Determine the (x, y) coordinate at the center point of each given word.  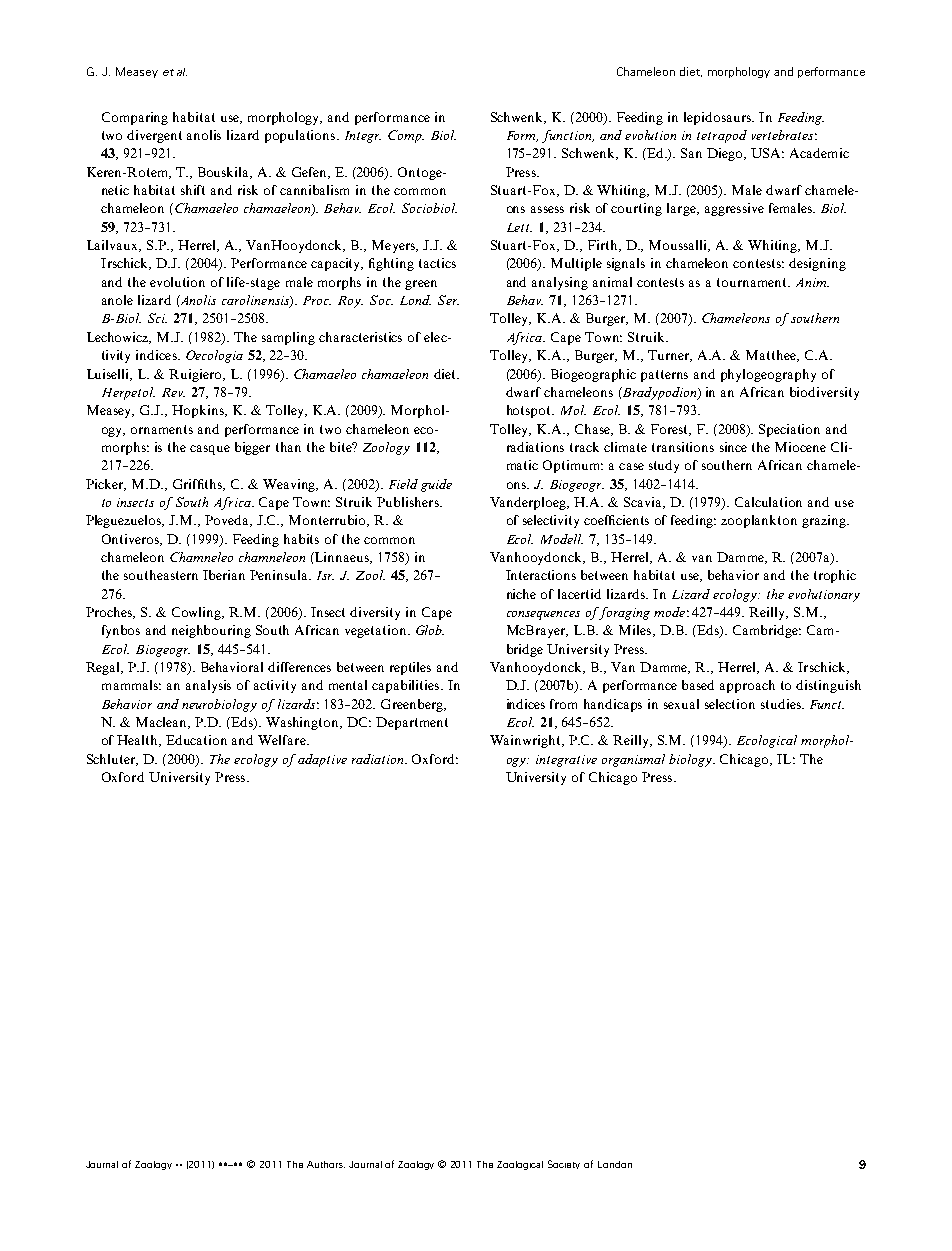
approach (747, 686)
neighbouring (211, 631)
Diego (726, 154)
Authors (326, 1164)
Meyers (394, 246)
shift (193, 190)
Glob (430, 630)
